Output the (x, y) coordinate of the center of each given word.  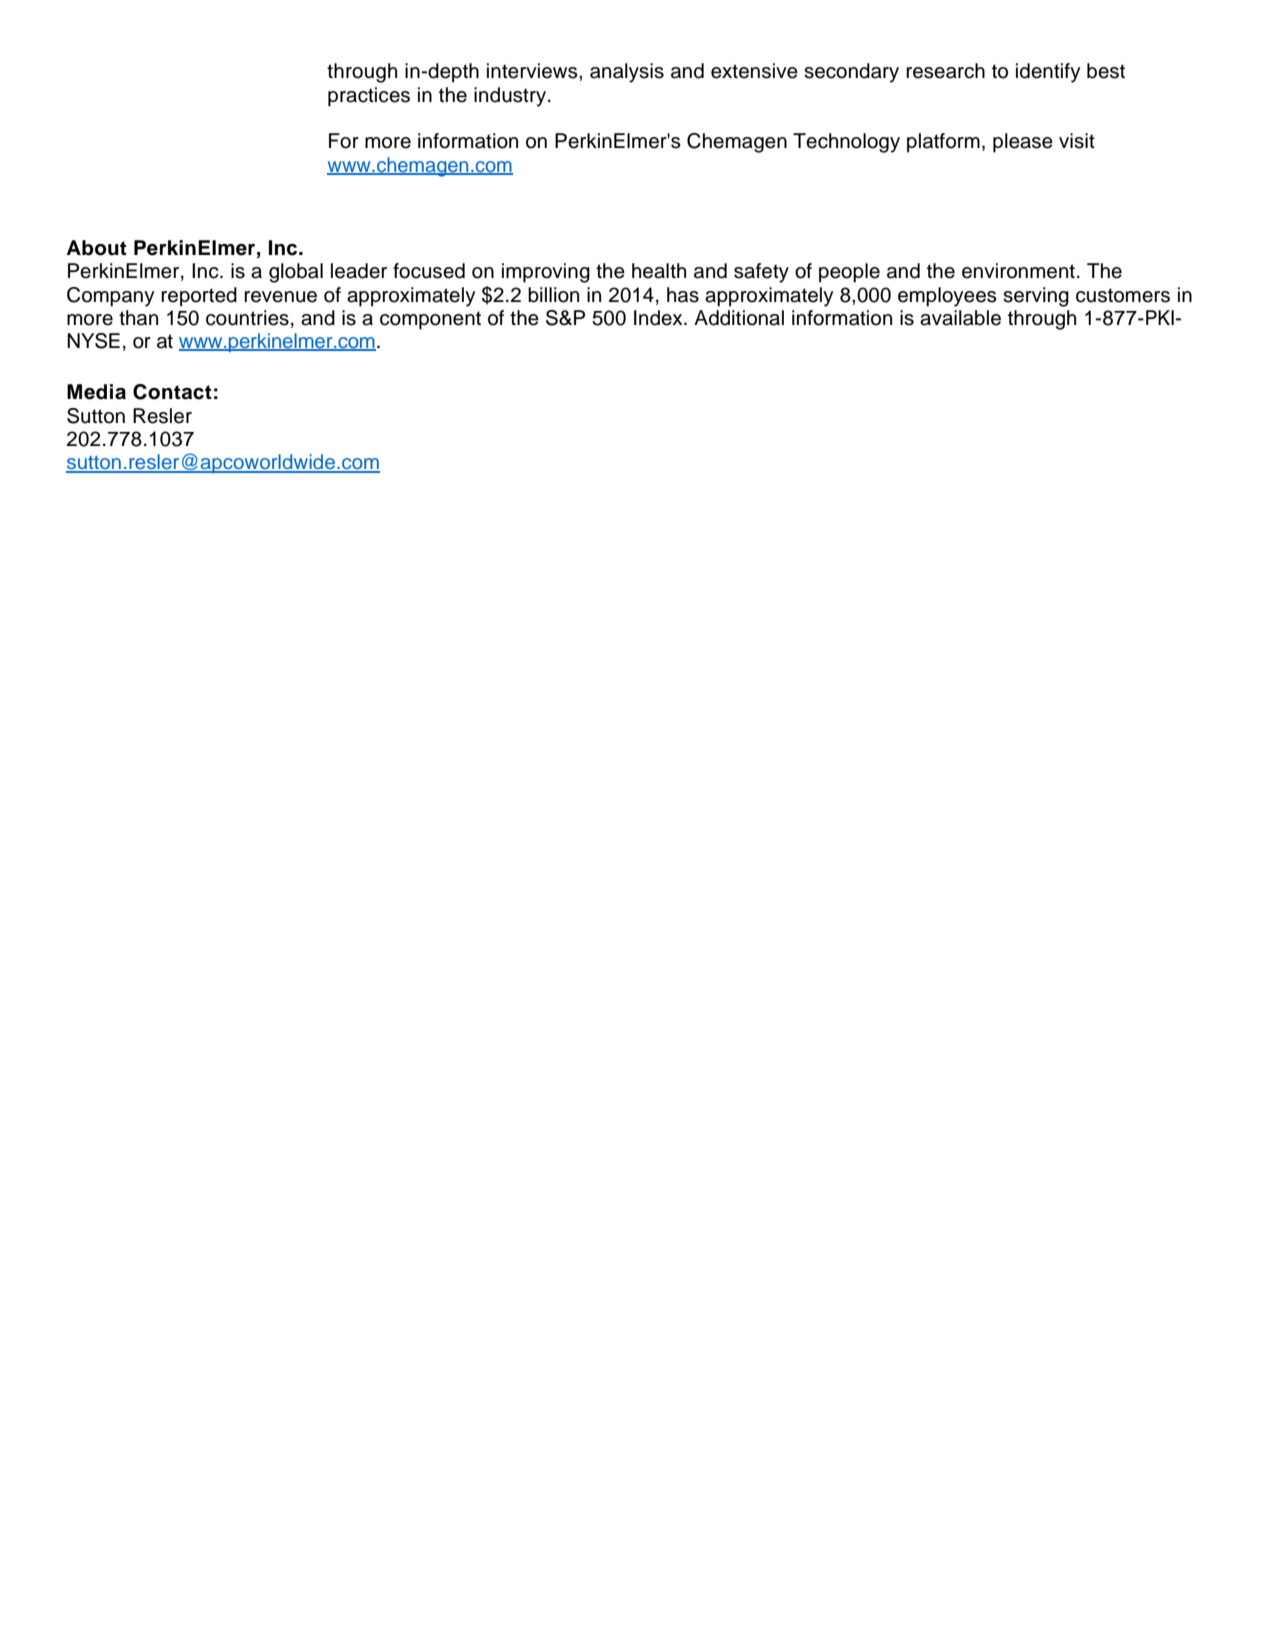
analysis (627, 73)
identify (1048, 73)
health (659, 271)
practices (369, 97)
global (296, 273)
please (1023, 143)
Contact (172, 392)
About (96, 248)
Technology (846, 143)
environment (1018, 271)
